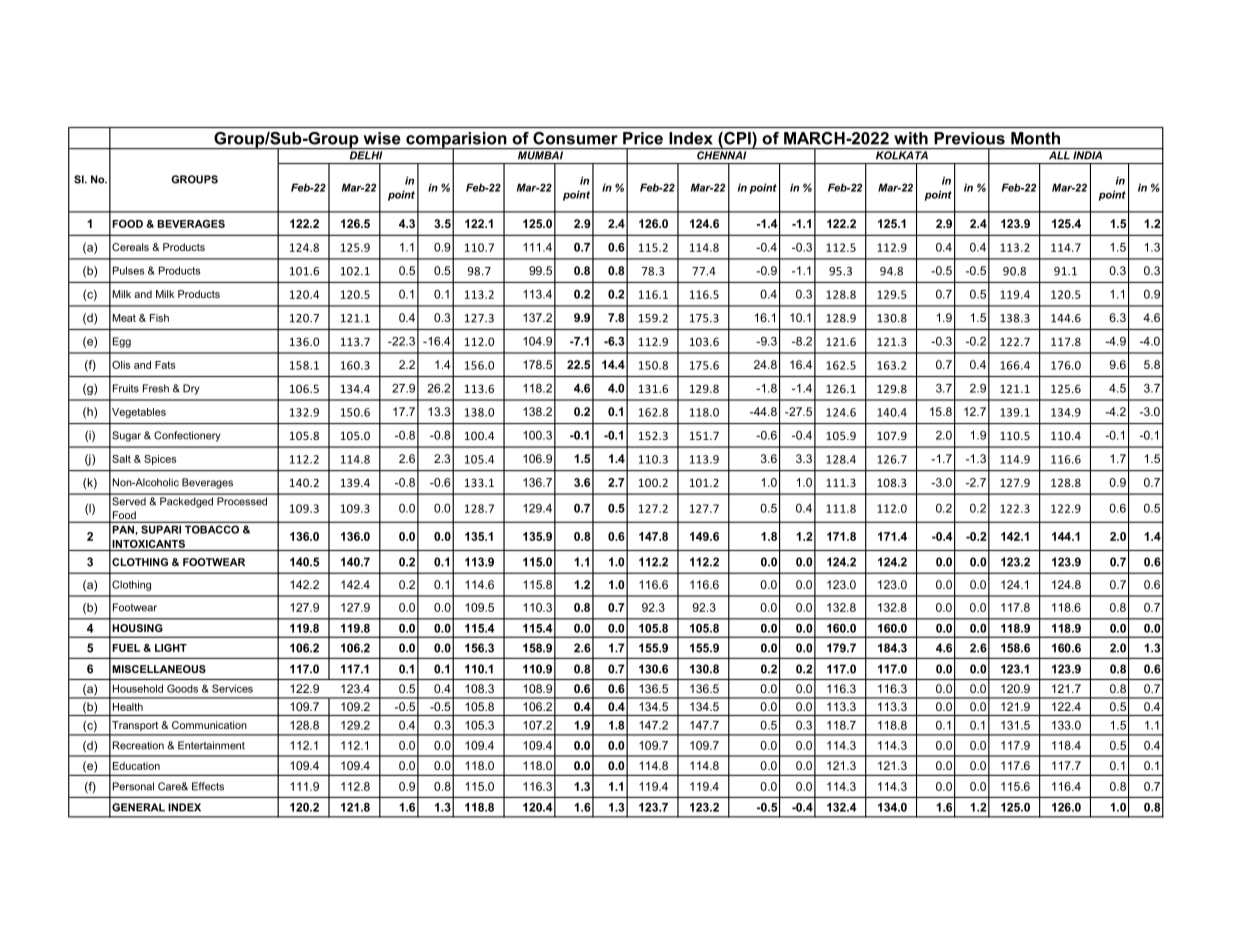 The width and height of the image is (1233, 952). Describe the element at coordinates (211, 745) in the image. I see `Entertainment` at that location.
